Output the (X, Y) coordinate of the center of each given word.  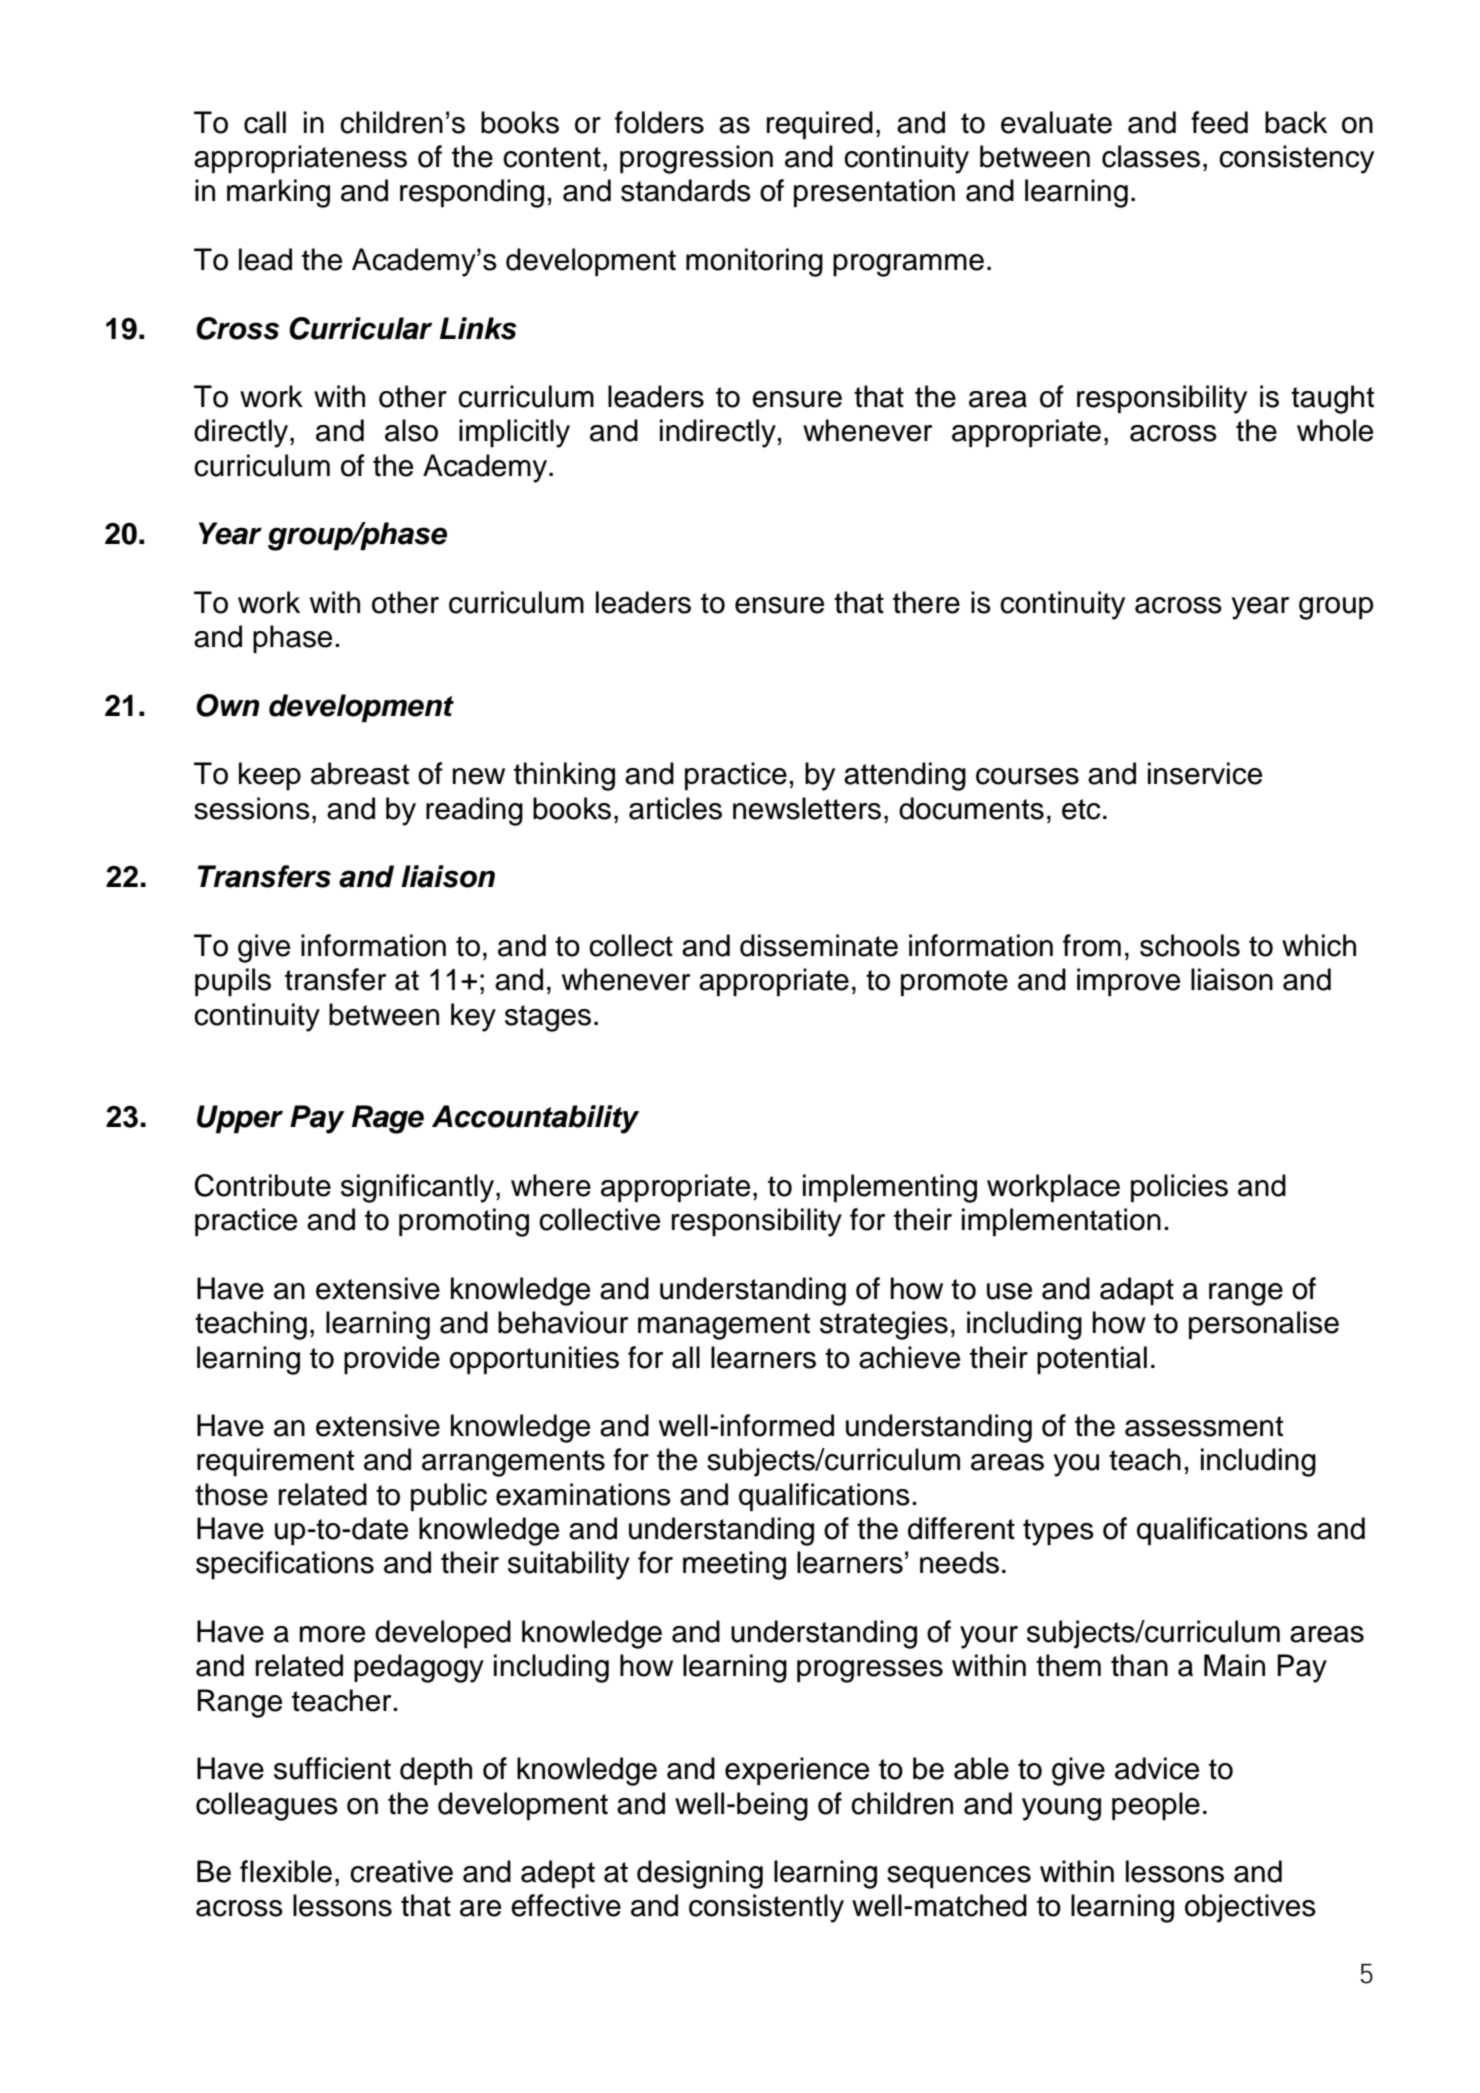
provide (392, 1360)
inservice (1205, 773)
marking (278, 193)
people (1156, 1806)
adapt (1137, 1291)
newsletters (807, 808)
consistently (766, 1908)
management (724, 1326)
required (820, 125)
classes (1151, 156)
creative (401, 1871)
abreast (360, 773)
